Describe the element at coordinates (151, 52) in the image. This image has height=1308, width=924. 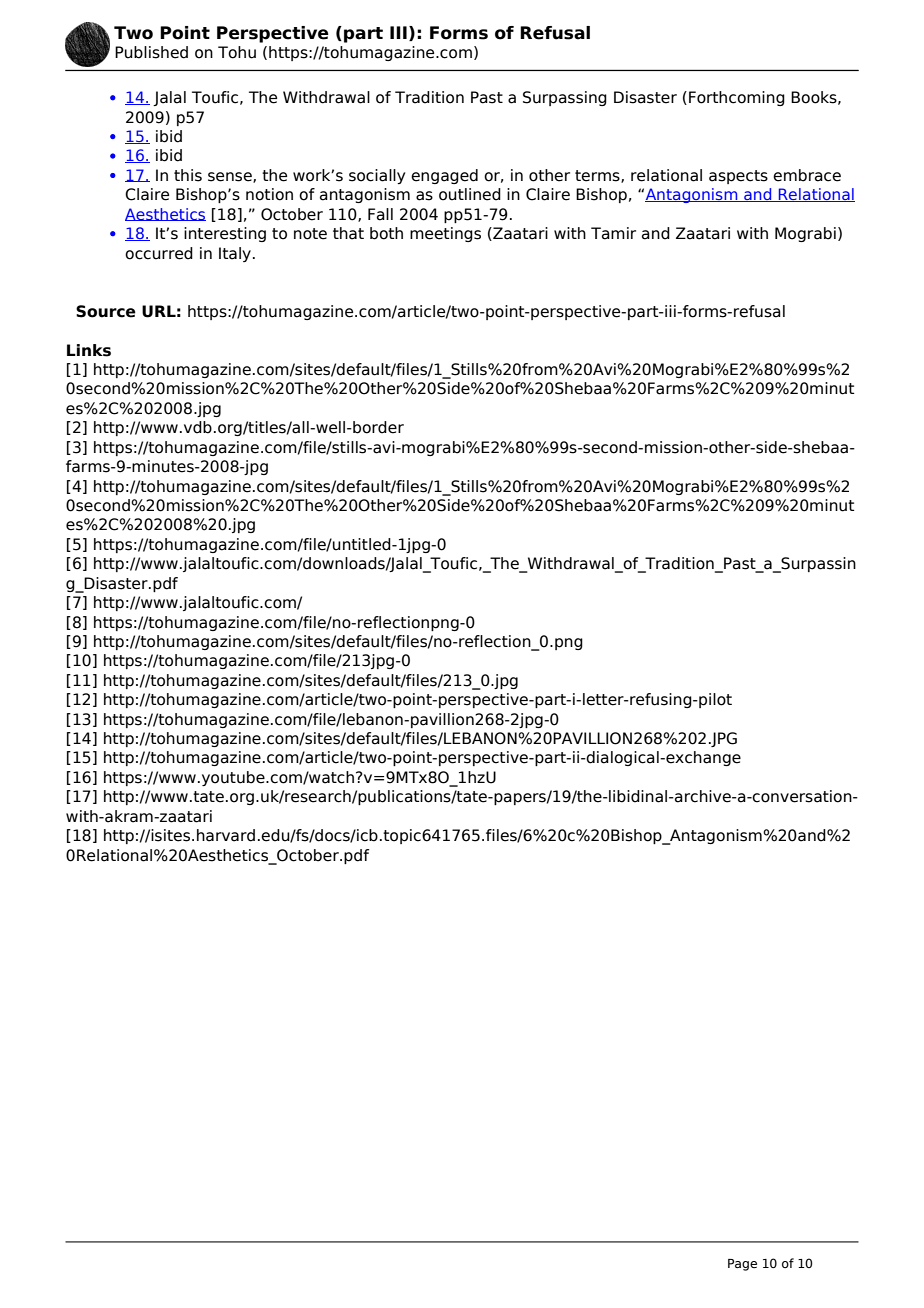
I see `Published` at that location.
